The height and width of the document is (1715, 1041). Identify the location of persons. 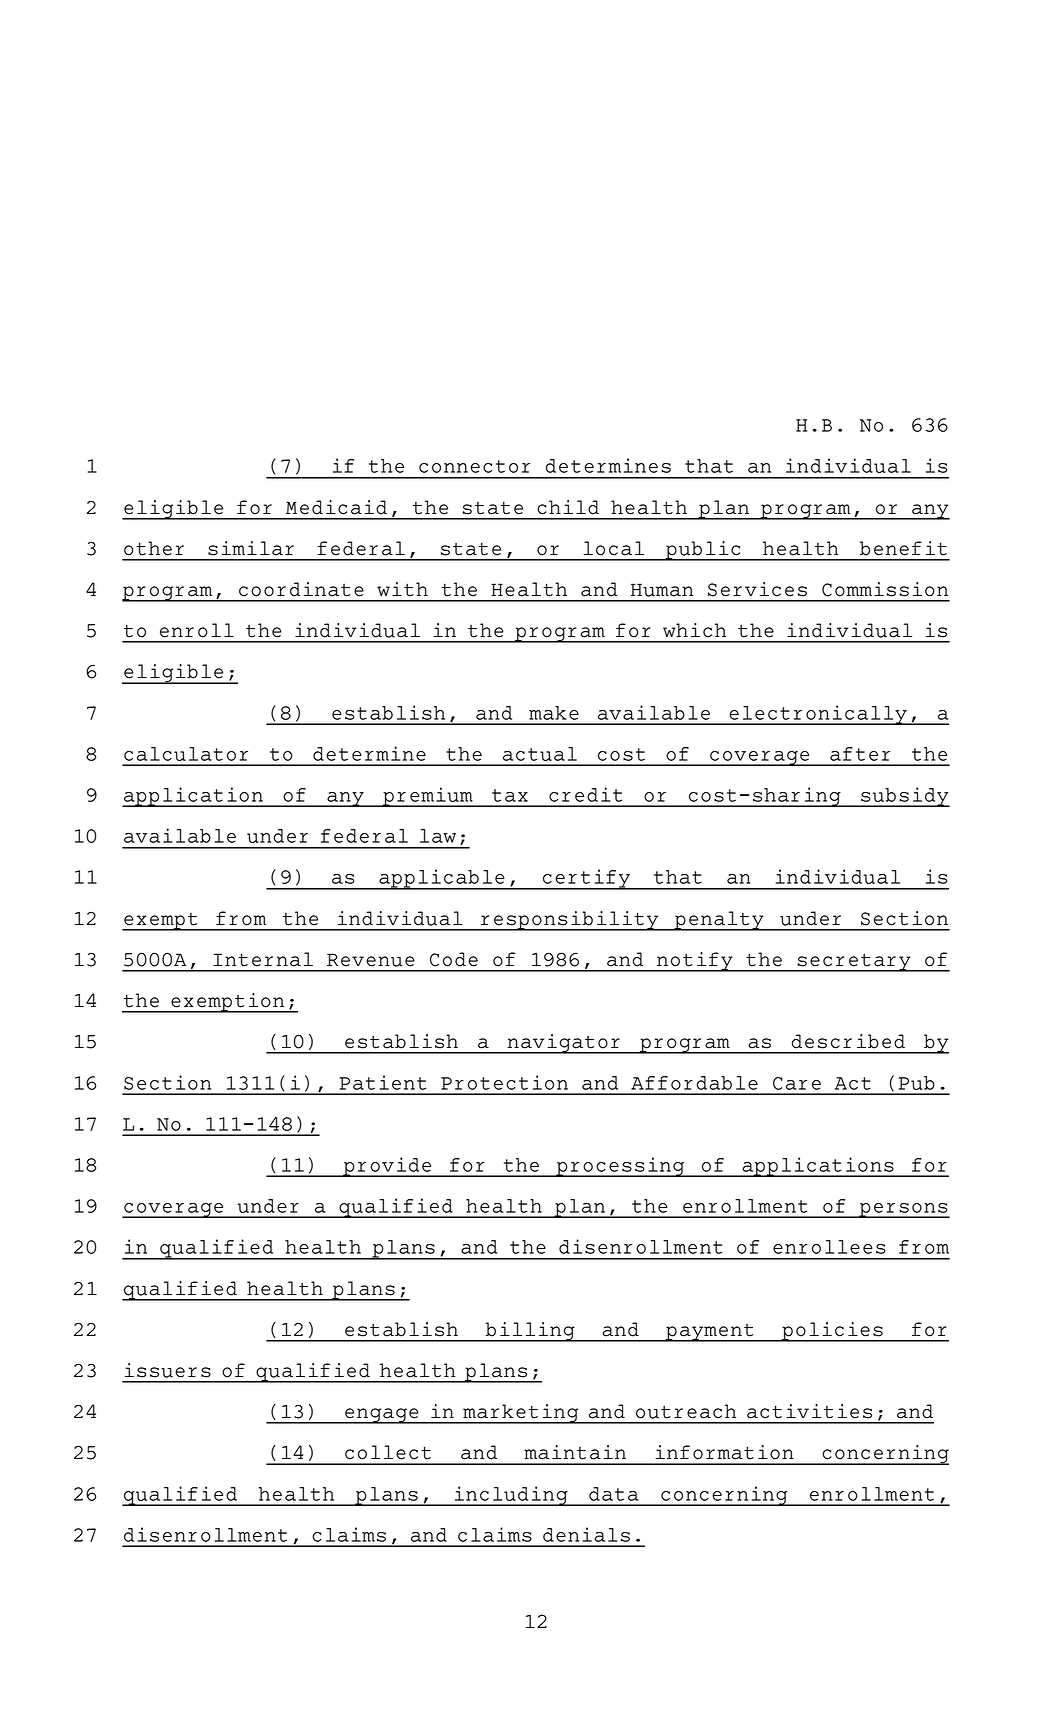
(903, 1210).
